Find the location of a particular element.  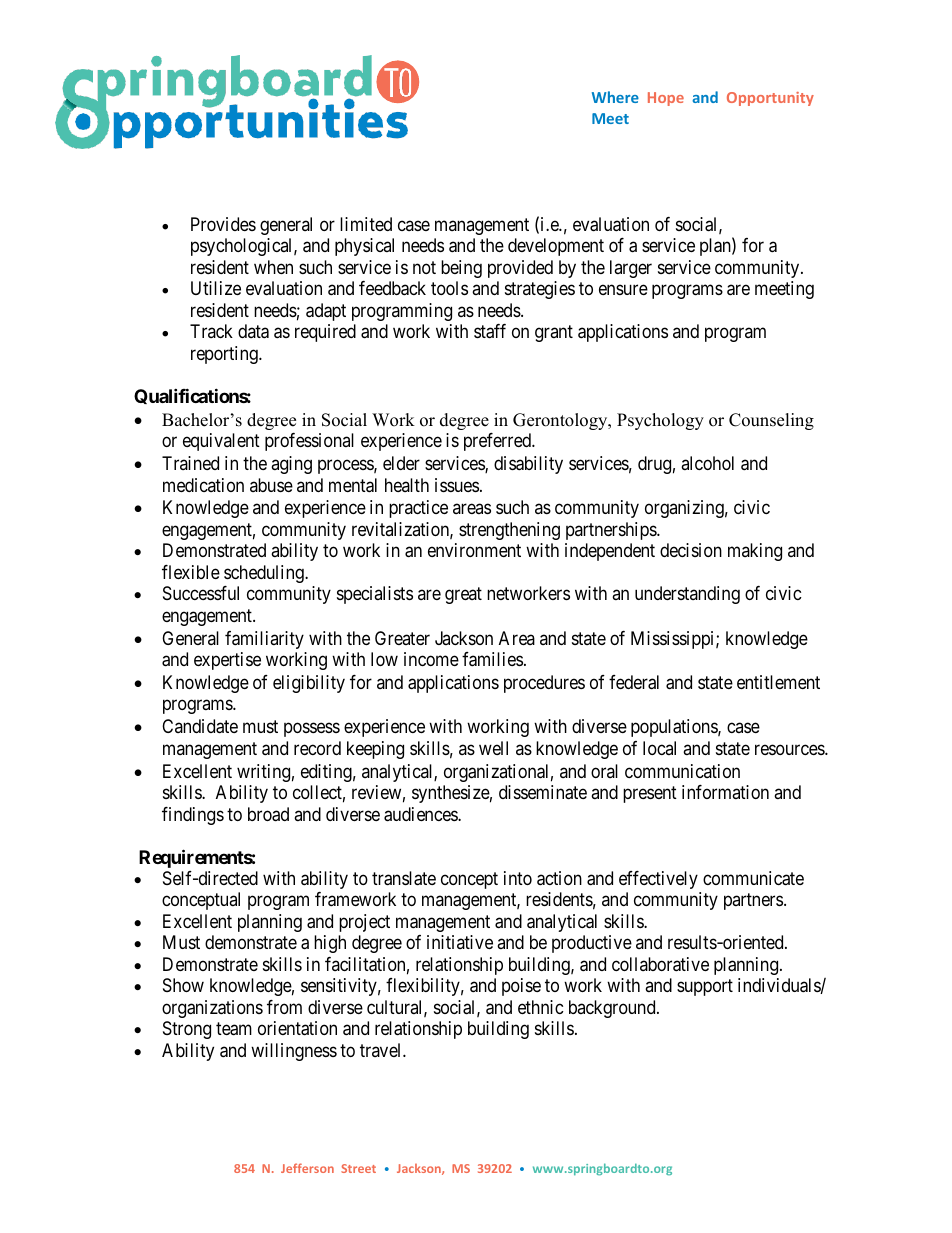

reporting is located at coordinates (225, 355).
